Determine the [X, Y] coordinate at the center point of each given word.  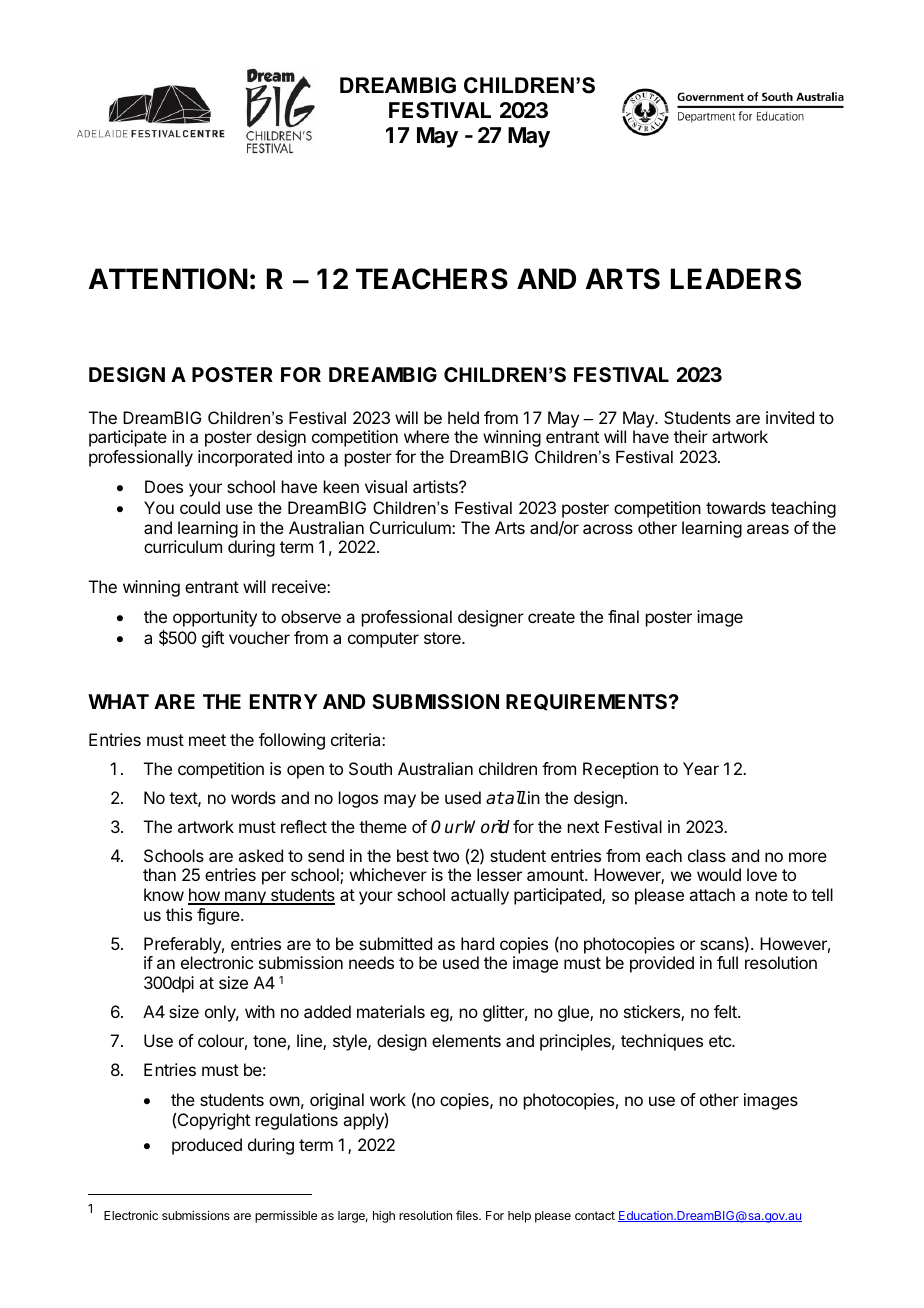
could [200, 507]
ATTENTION [168, 279]
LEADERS [736, 279]
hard [477, 943]
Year [701, 768]
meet [207, 740]
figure [219, 916]
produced [207, 1146]
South [370, 768]
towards [736, 507]
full [727, 962]
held [463, 417]
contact [595, 1215]
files [468, 1215]
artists [436, 486]
